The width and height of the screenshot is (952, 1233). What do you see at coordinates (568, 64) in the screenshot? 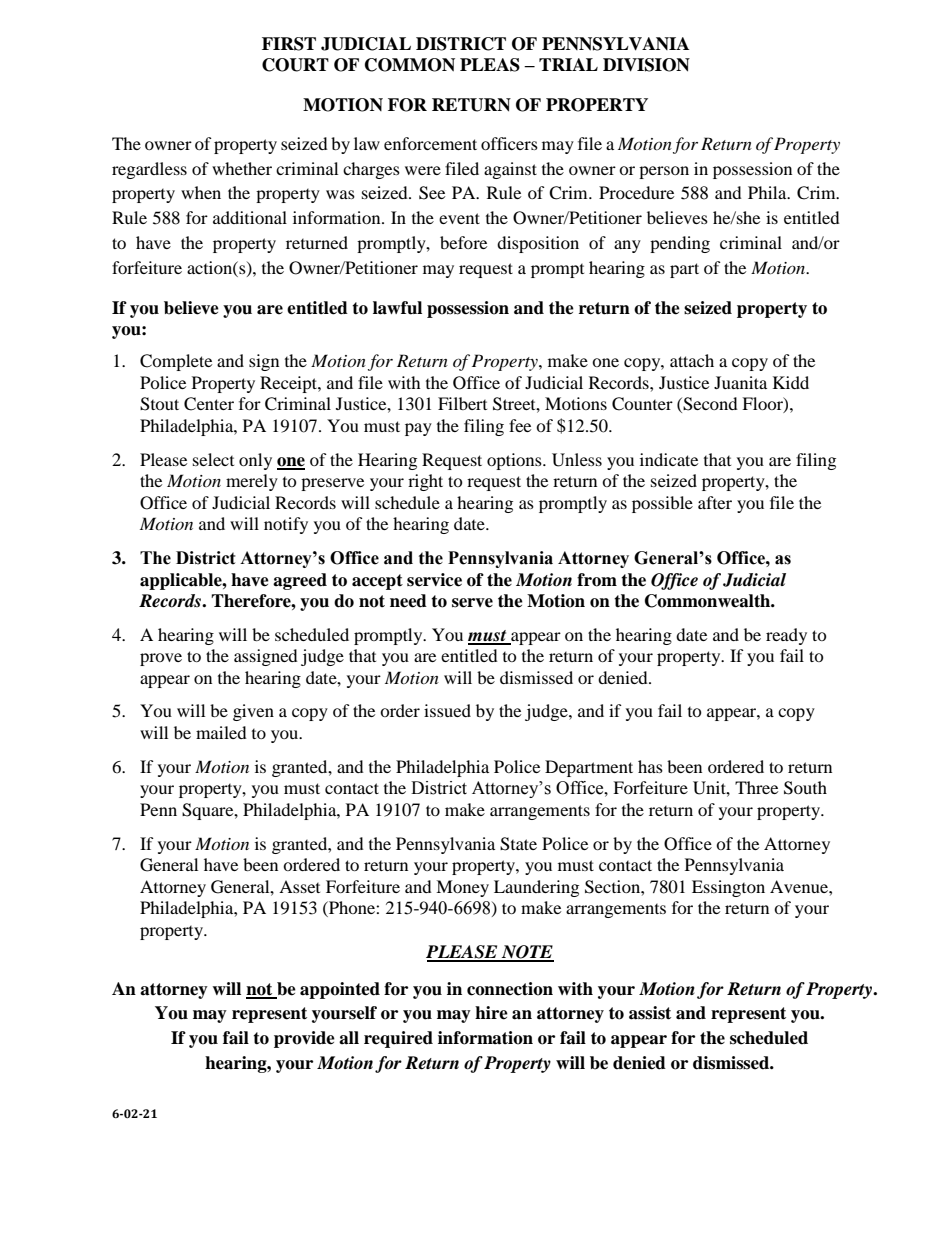
I see `TRIAL` at bounding box center [568, 64].
